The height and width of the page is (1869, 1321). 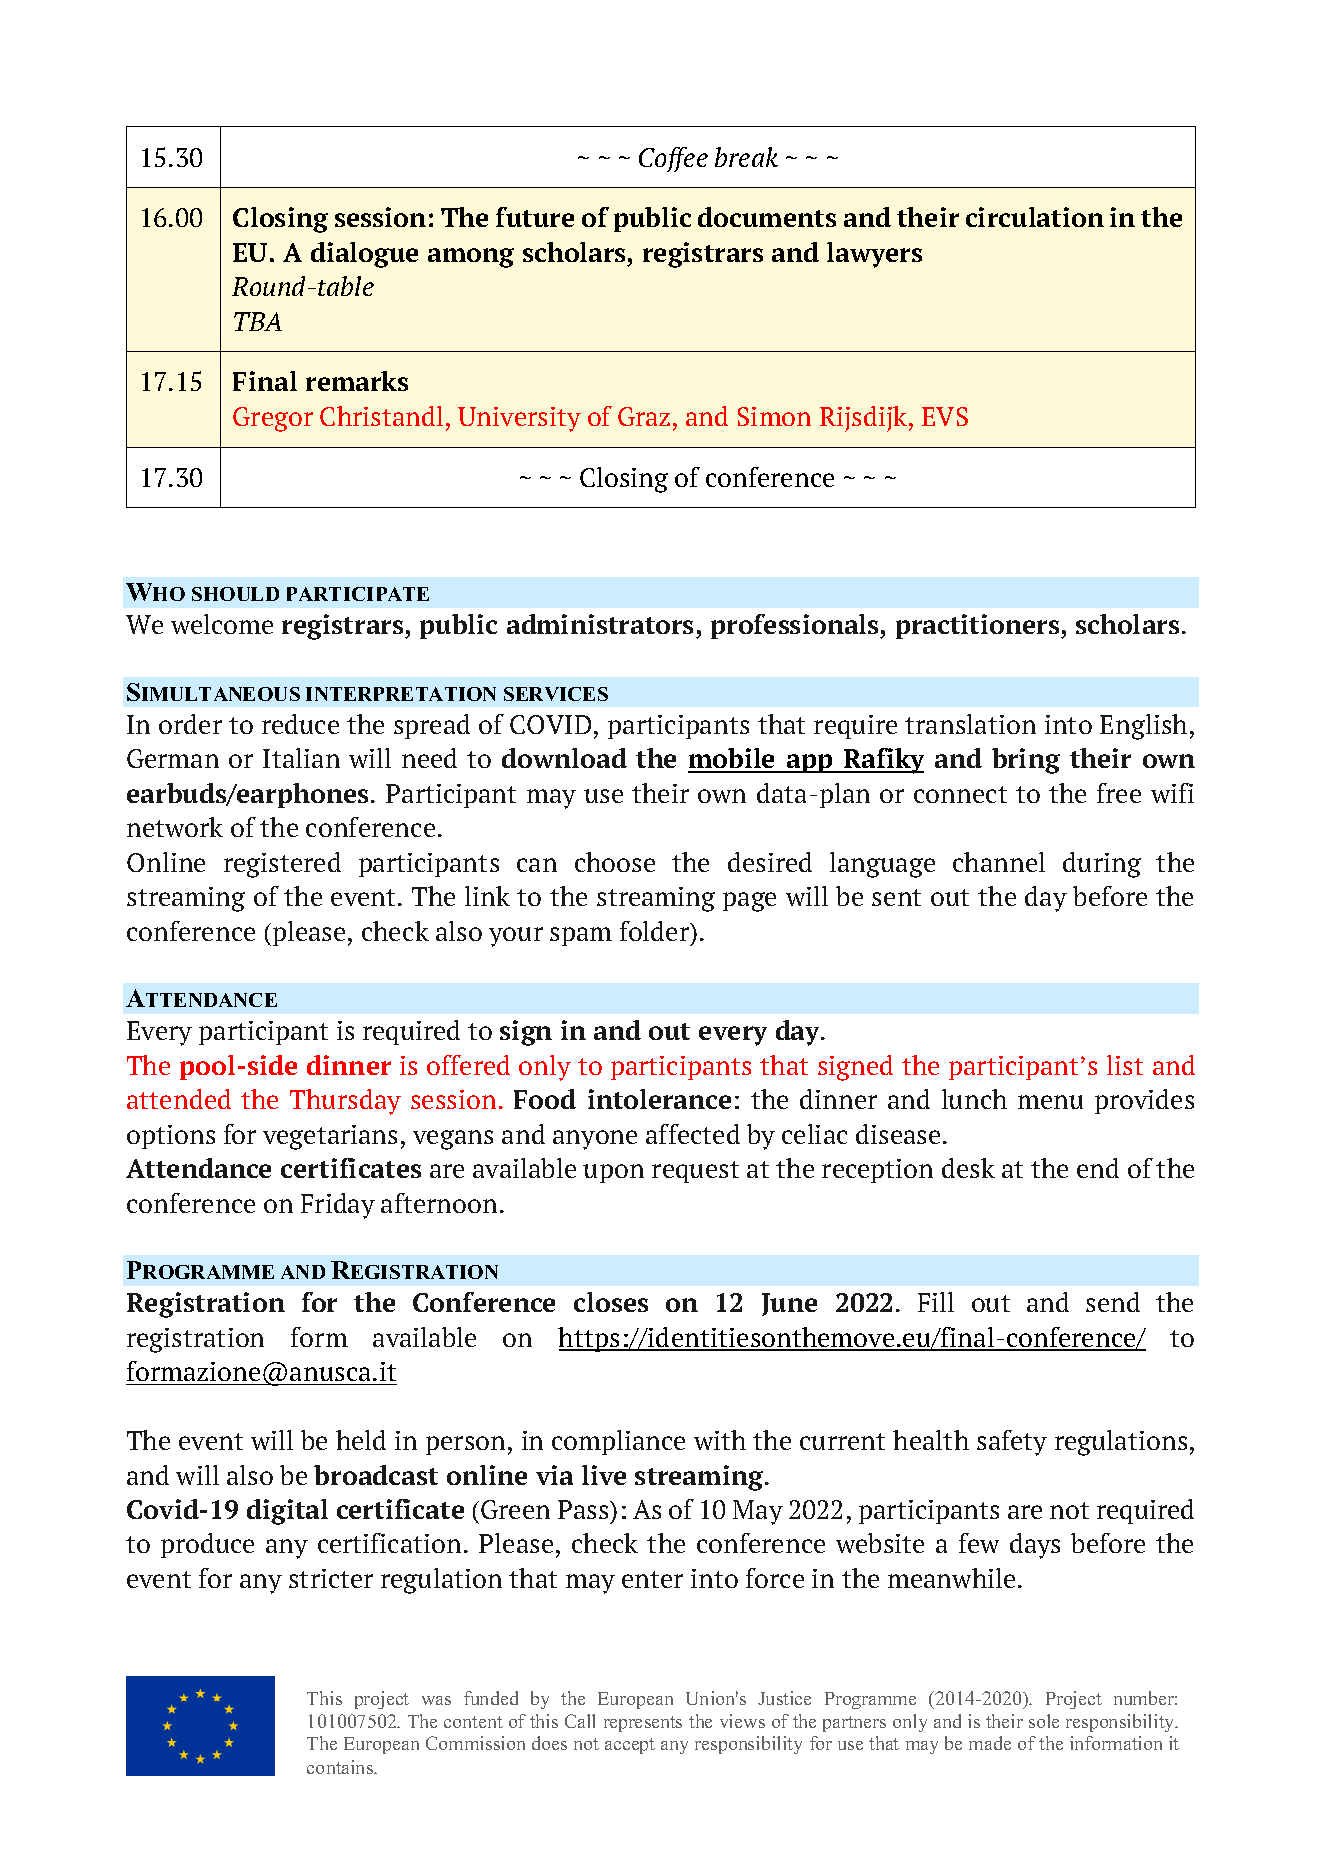 I want to click on during, so click(x=1102, y=865).
